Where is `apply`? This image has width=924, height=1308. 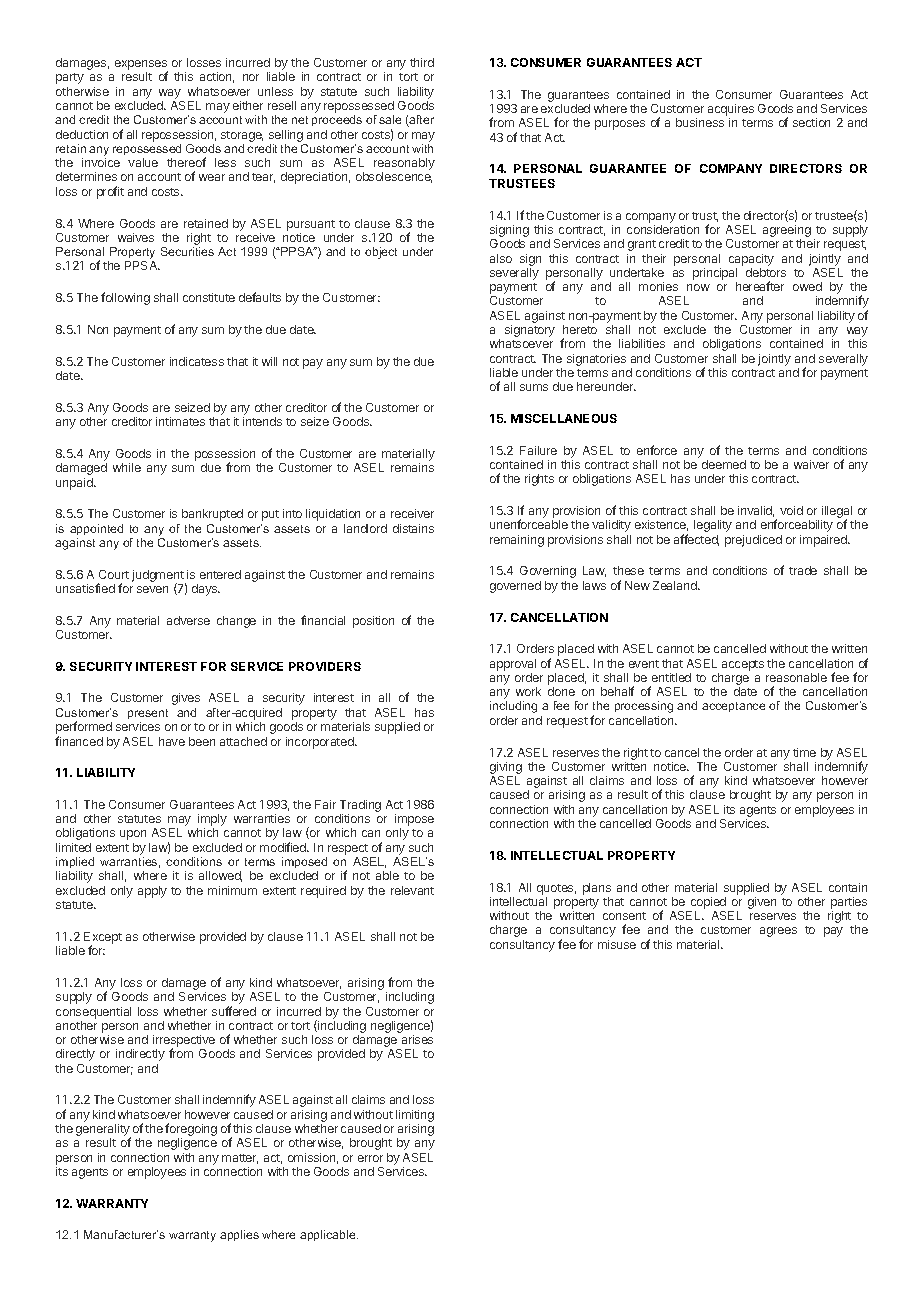
apply is located at coordinates (152, 892).
